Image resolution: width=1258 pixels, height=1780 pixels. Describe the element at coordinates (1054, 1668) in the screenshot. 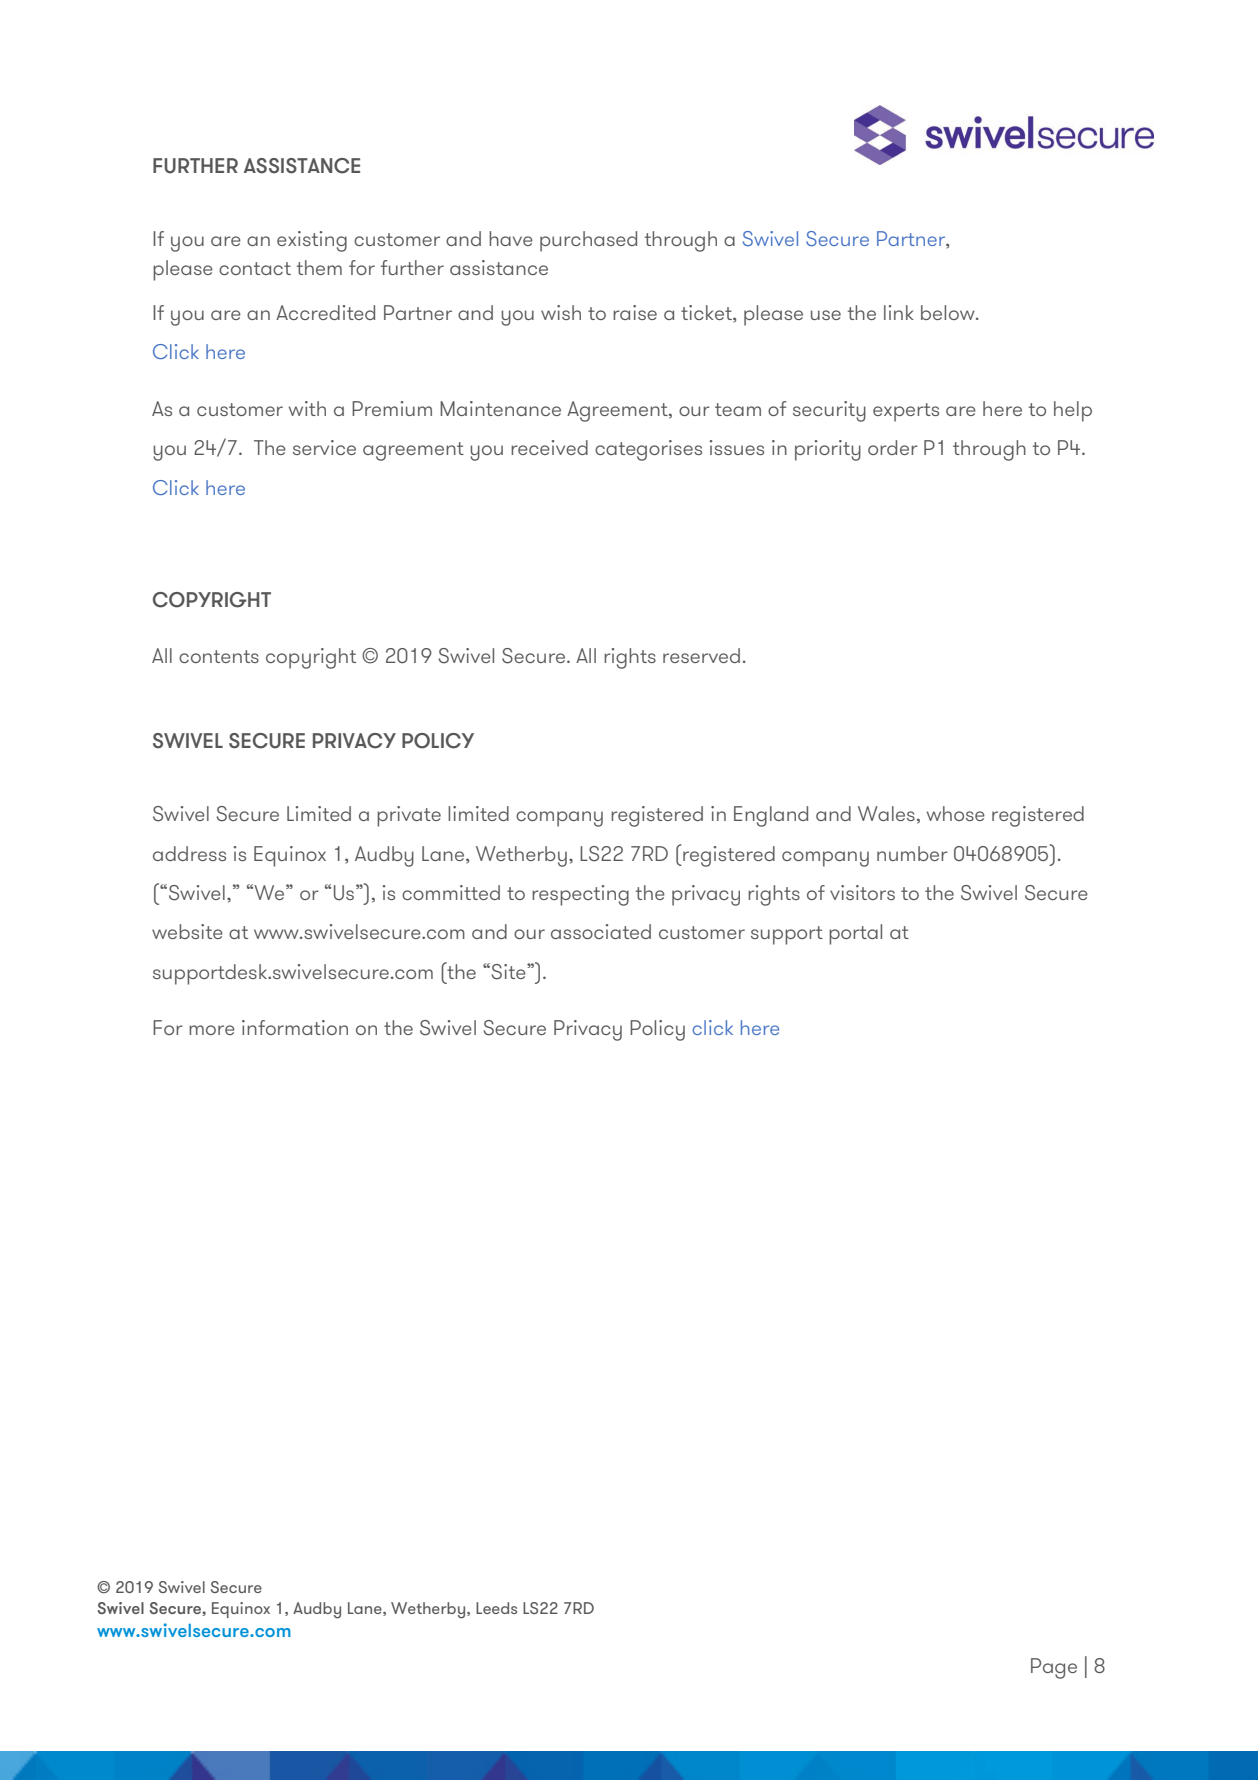

I see `Page` at that location.
